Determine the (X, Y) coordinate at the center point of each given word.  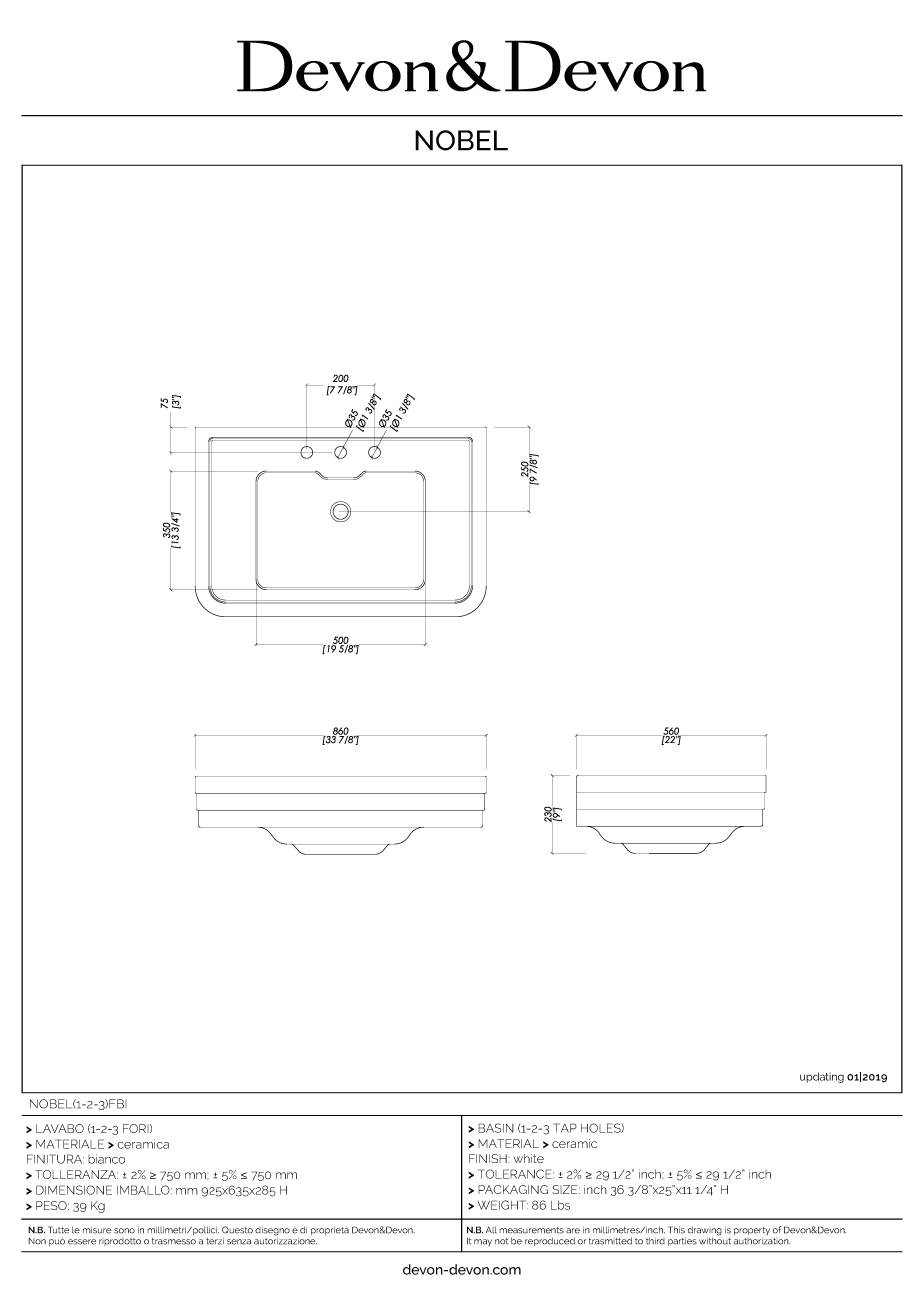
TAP (565, 1128)
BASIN (496, 1128)
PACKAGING (513, 1189)
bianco (106, 1159)
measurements (531, 1230)
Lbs (560, 1205)
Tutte (58, 1230)
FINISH (489, 1158)
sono (124, 1231)
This (676, 1230)
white (529, 1158)
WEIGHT (503, 1205)
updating (822, 1077)
